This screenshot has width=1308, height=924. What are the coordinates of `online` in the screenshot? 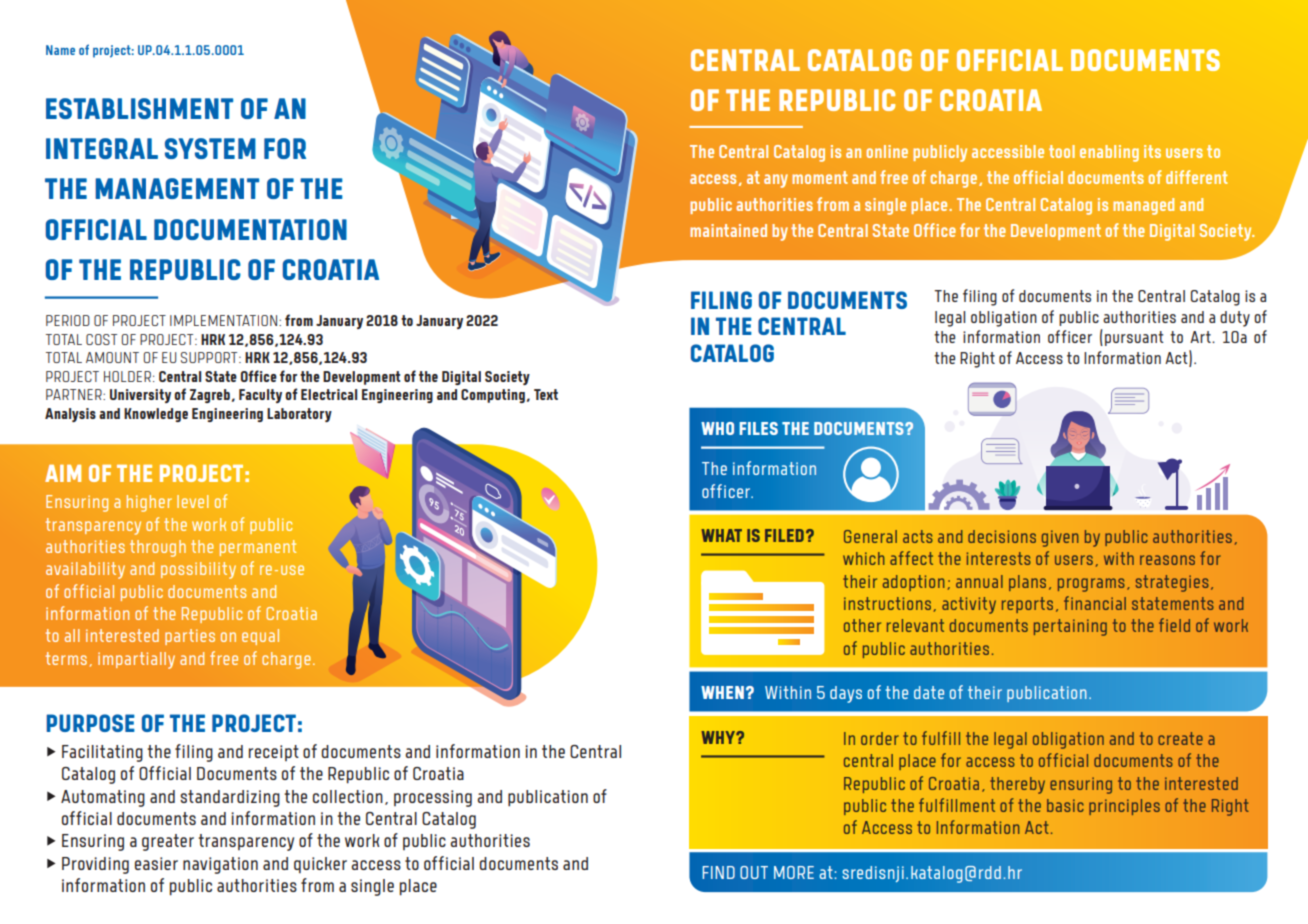 It's located at (887, 151).
